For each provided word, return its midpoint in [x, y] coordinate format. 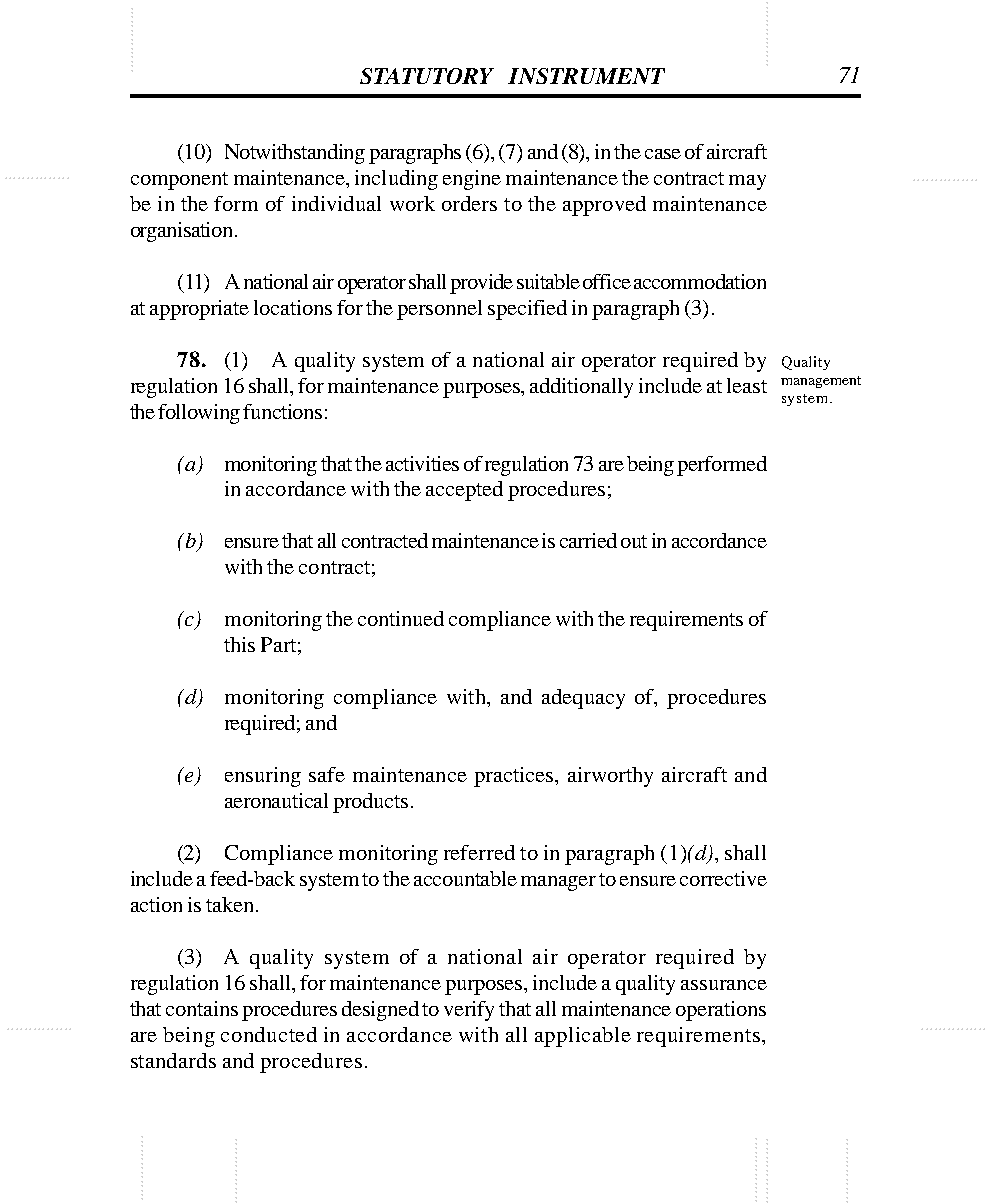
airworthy [610, 777]
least [747, 385]
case [663, 154]
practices [515, 777]
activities [422, 463]
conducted [269, 1034]
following [199, 414]
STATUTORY [427, 76]
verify [469, 1011]
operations [721, 1011]
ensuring [263, 777]
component [179, 181]
